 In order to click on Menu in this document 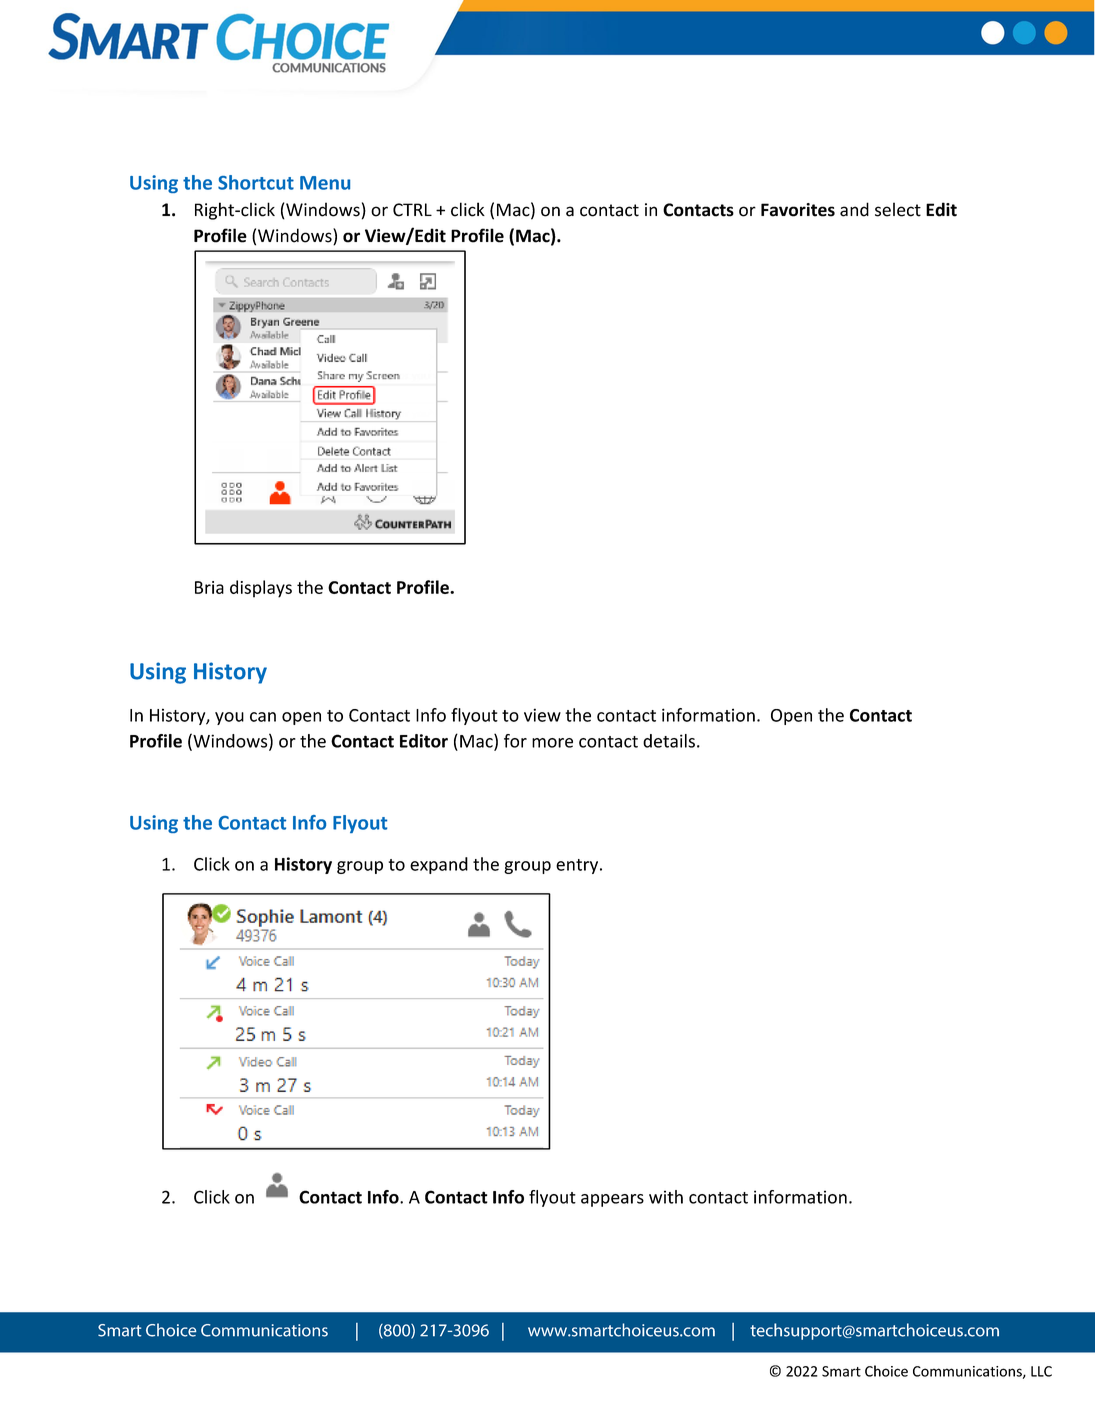, I will do `click(325, 183)`.
